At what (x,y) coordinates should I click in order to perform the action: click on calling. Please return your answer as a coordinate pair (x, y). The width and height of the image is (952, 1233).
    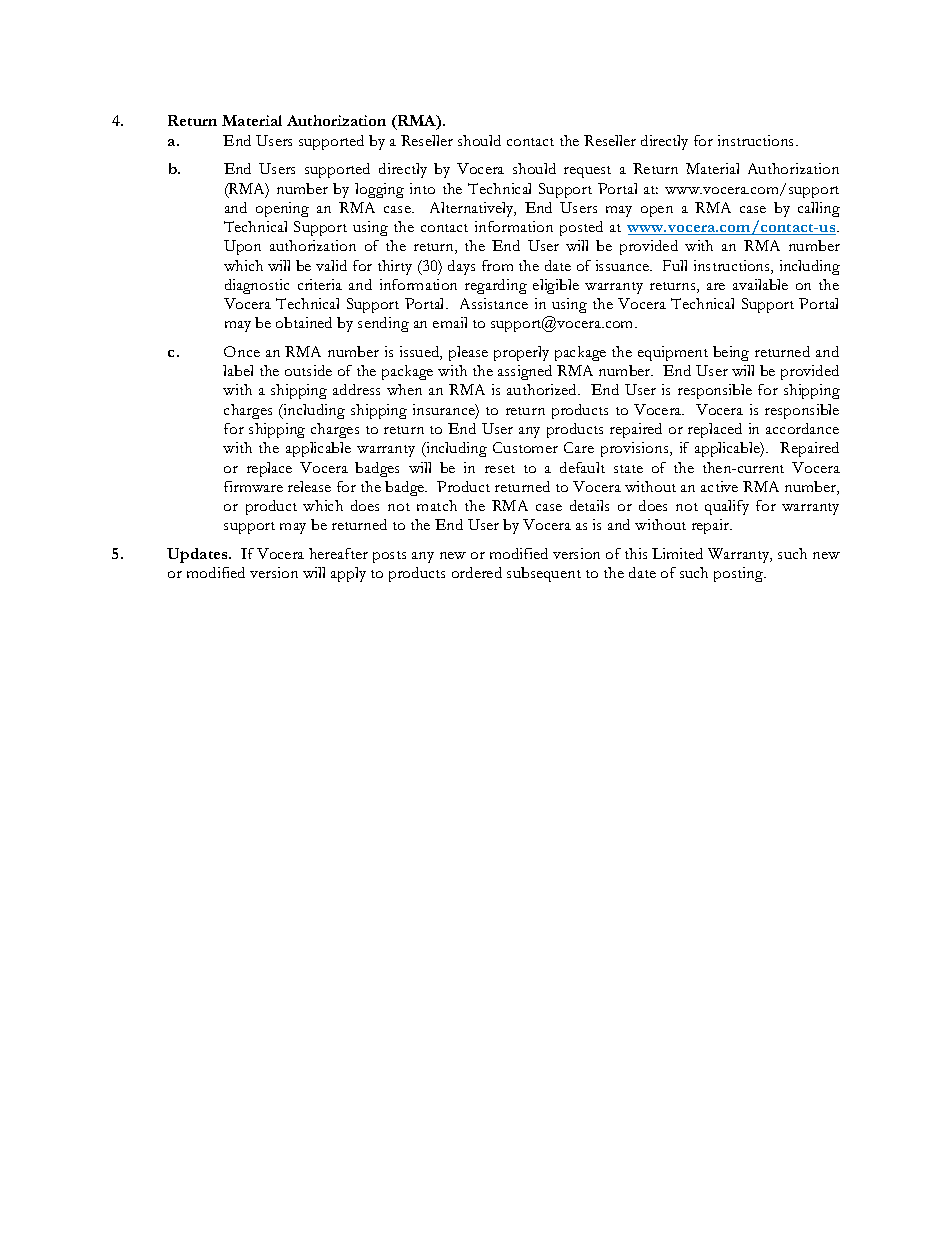
    Looking at the image, I should click on (819, 209).
